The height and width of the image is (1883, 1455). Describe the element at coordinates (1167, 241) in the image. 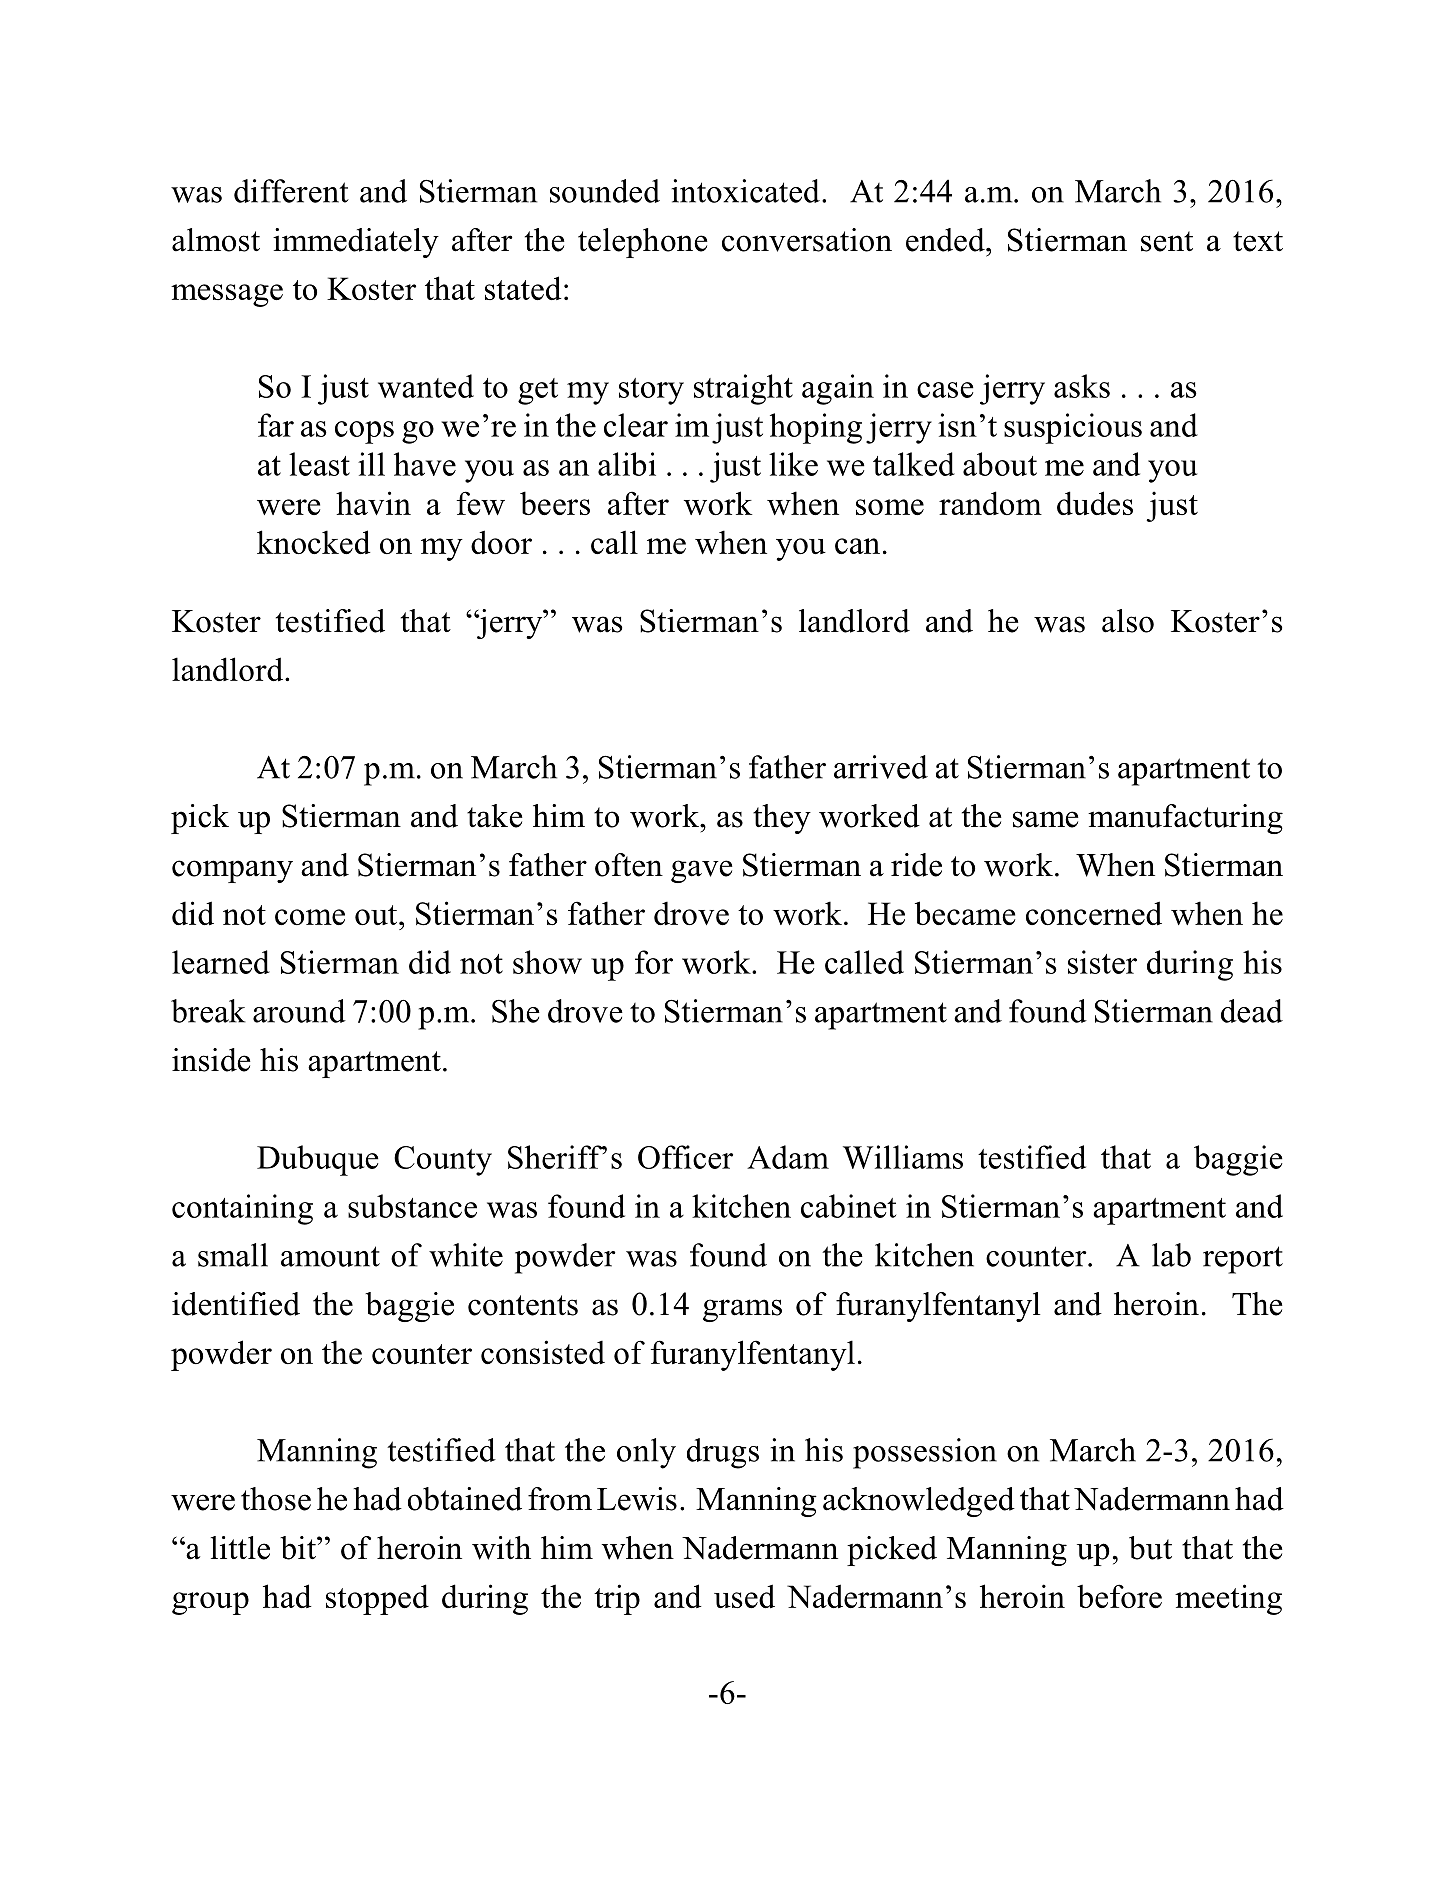

I see `sent` at that location.
